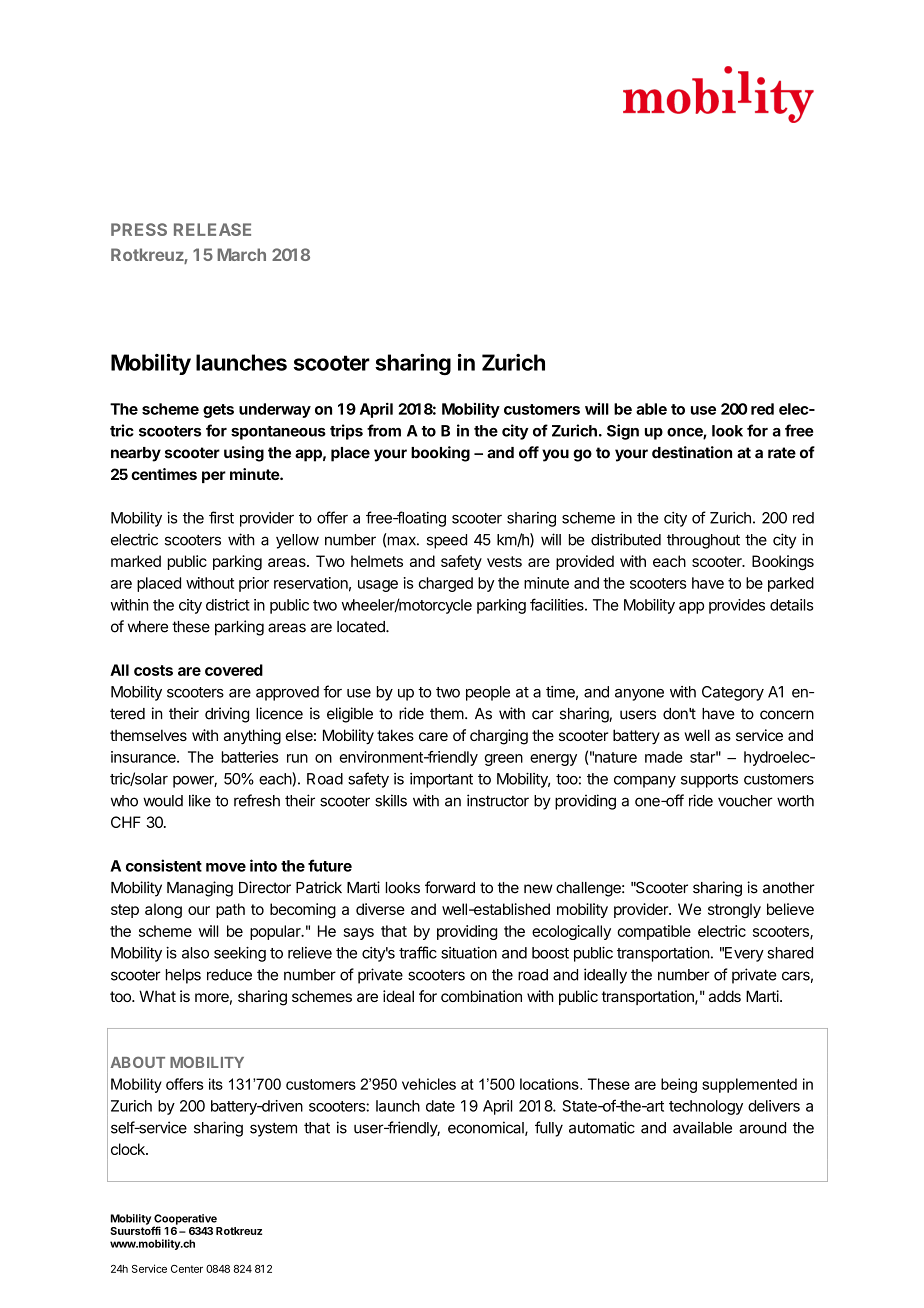  What do you see at coordinates (703, 541) in the screenshot?
I see `throughout` at bounding box center [703, 541].
